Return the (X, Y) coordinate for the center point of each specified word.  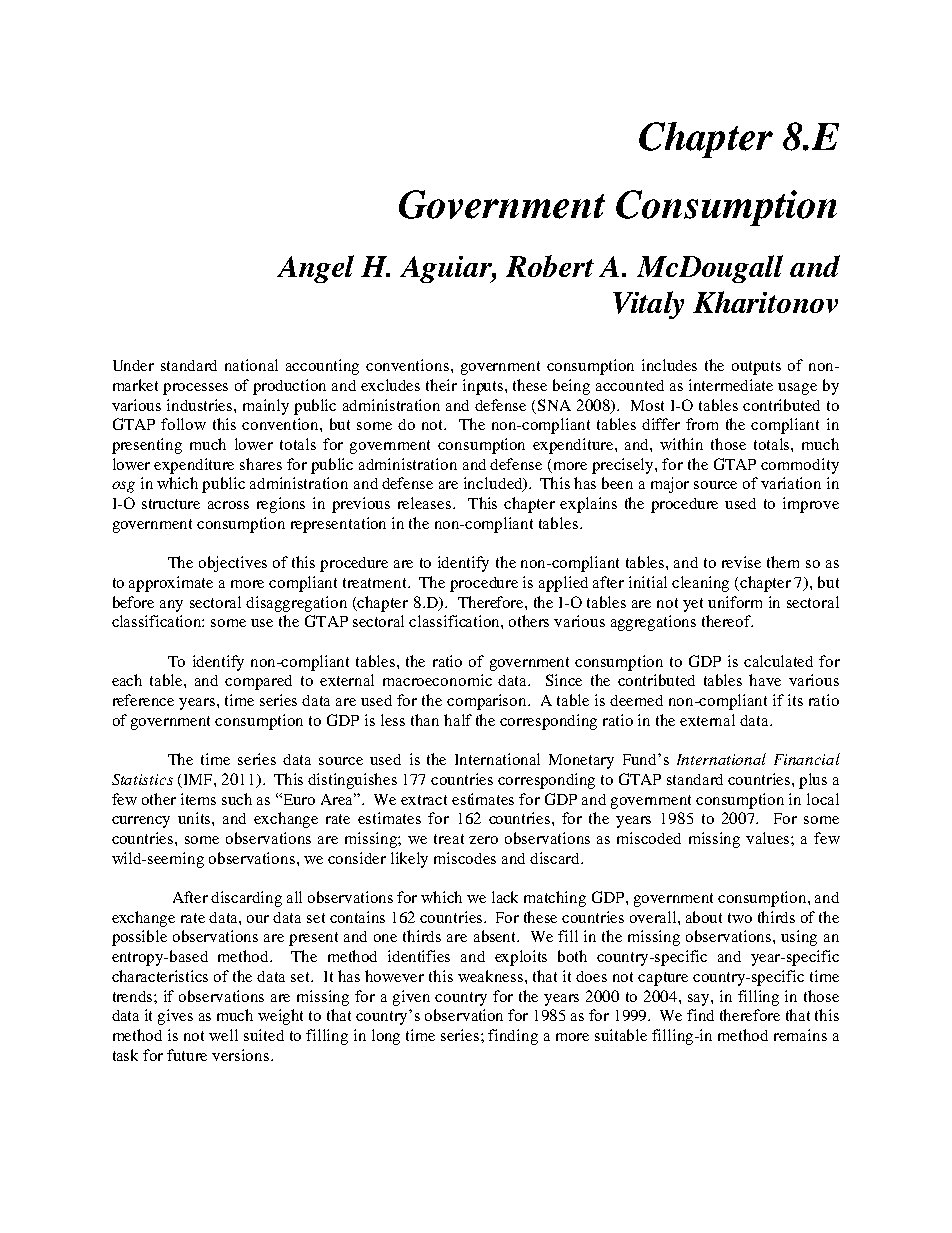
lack (505, 897)
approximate (171, 584)
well (223, 1035)
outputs (756, 368)
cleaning (700, 584)
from (702, 424)
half (458, 720)
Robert (550, 266)
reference (143, 700)
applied (563, 584)
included (494, 484)
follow (183, 424)
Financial (807, 759)
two (740, 918)
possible (139, 938)
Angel (315, 269)
